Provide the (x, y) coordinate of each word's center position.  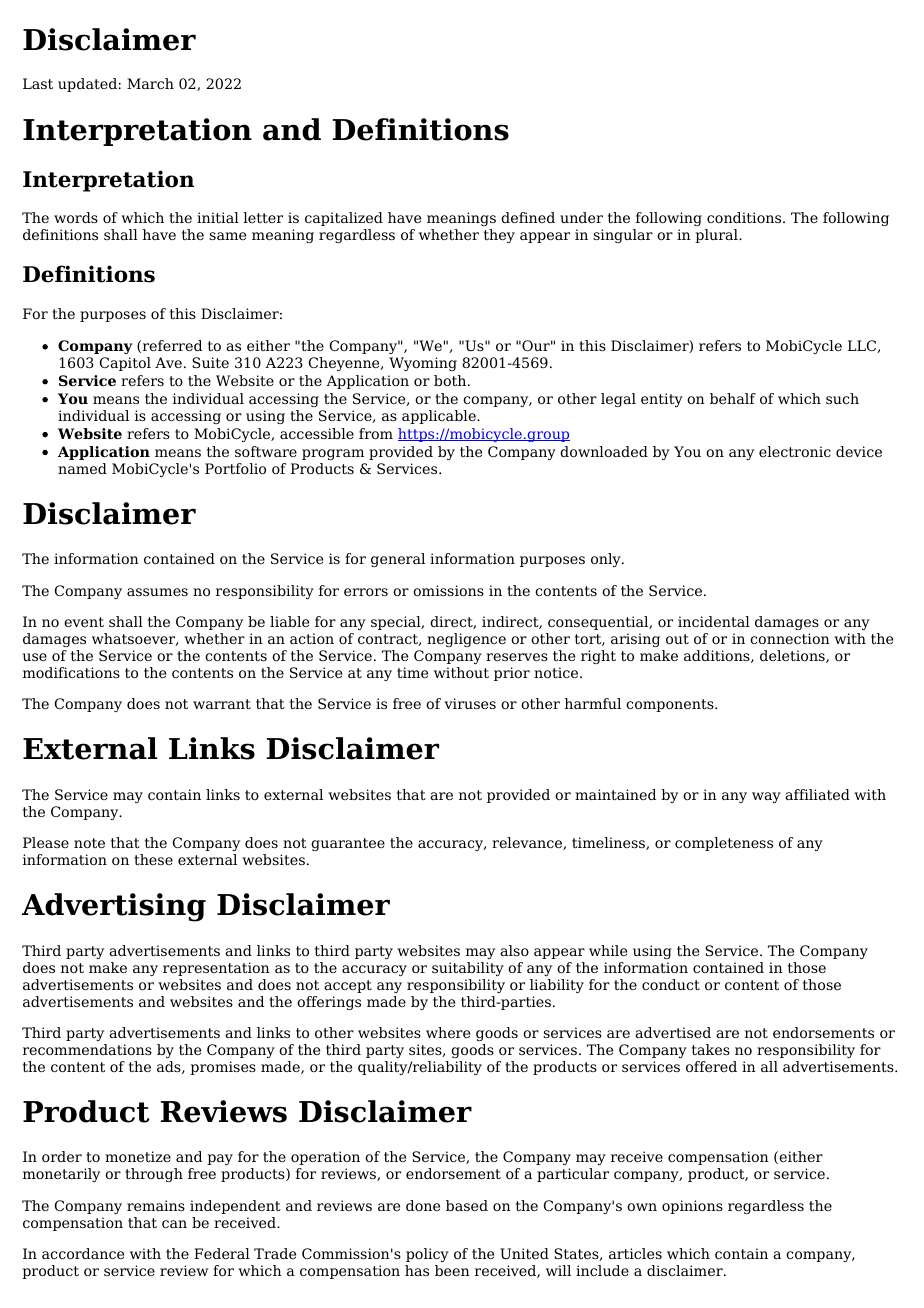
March (150, 83)
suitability (468, 969)
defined (528, 217)
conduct (671, 984)
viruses (470, 703)
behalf (733, 398)
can (174, 1224)
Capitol (125, 364)
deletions (793, 656)
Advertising (114, 907)
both (451, 380)
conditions (745, 217)
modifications (71, 672)
